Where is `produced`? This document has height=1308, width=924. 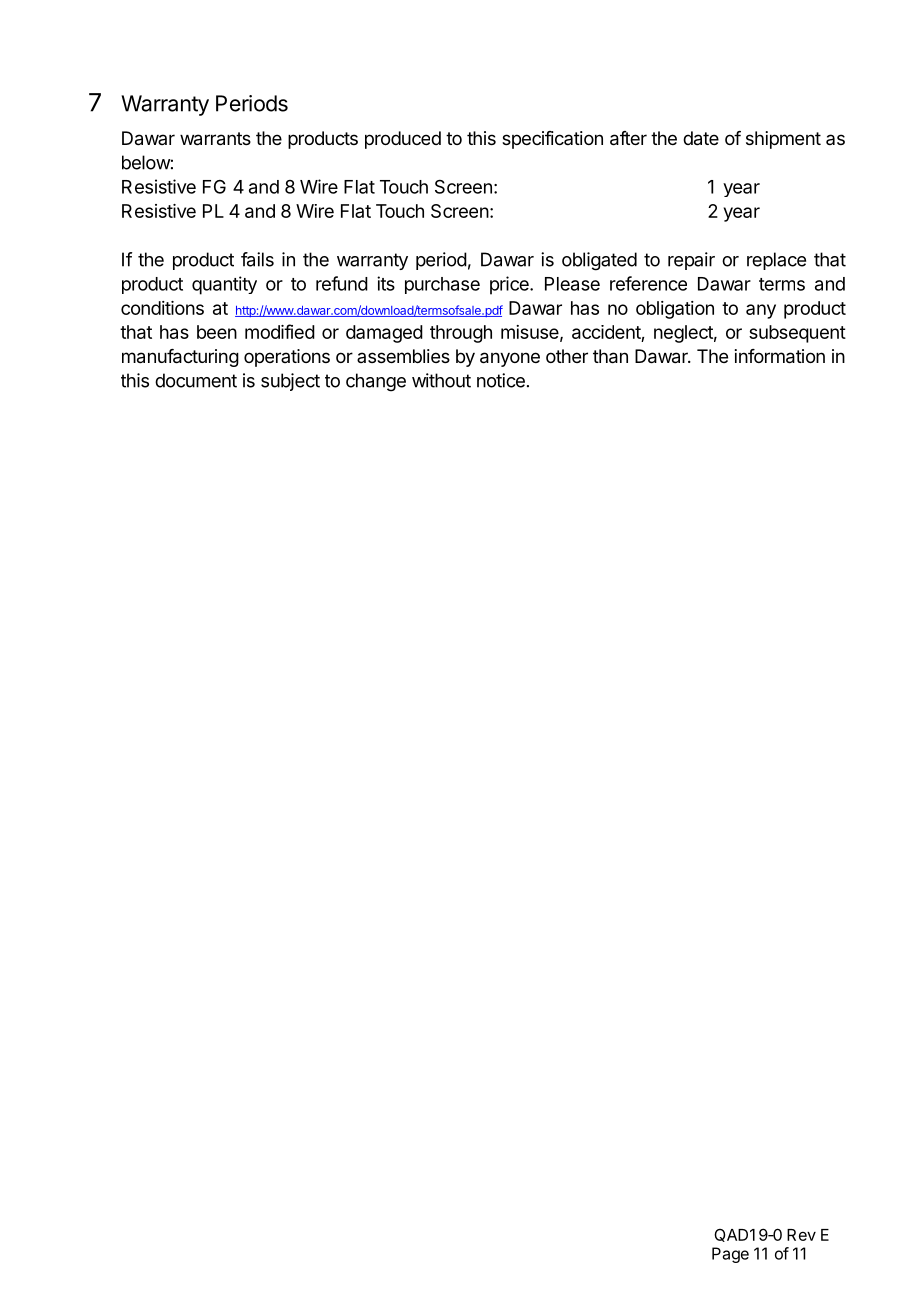 produced is located at coordinates (403, 140).
